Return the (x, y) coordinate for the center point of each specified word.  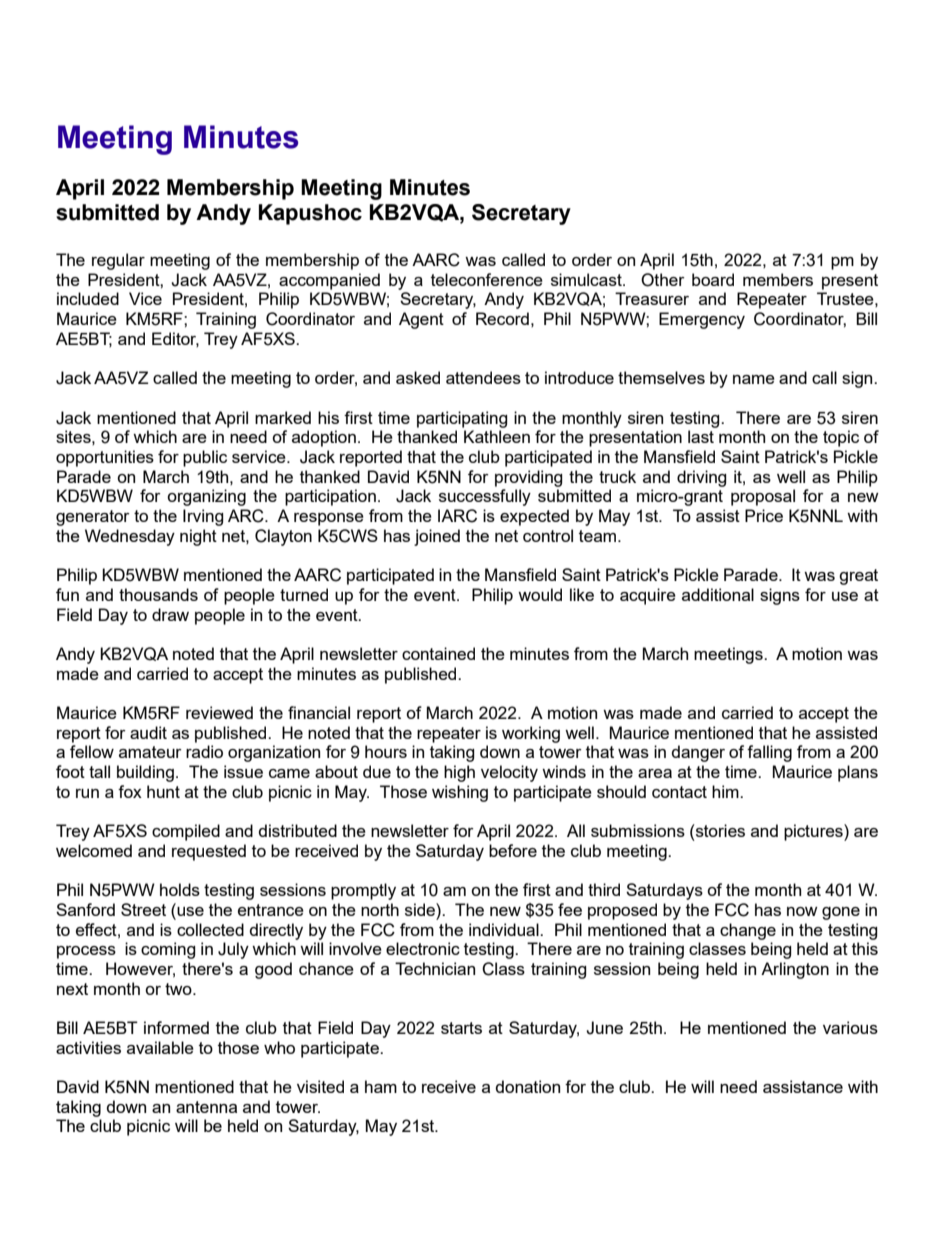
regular (118, 261)
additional (718, 594)
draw (170, 614)
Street (143, 909)
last (701, 436)
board (713, 279)
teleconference (487, 279)
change (748, 931)
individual (505, 929)
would (540, 594)
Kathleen (497, 436)
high (459, 773)
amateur (150, 752)
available (160, 1047)
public (205, 458)
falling (769, 753)
